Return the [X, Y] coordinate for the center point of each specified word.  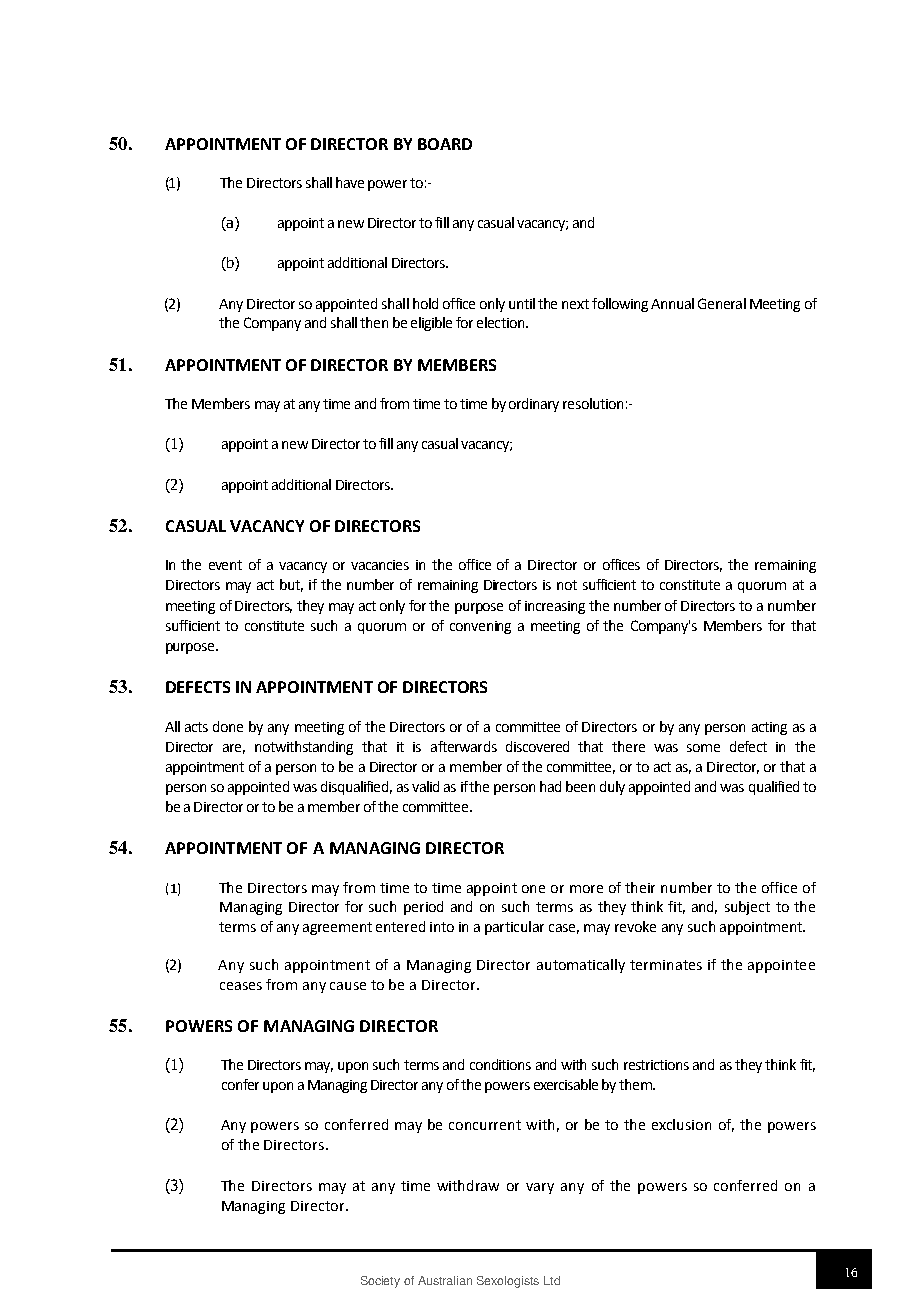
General [722, 303]
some [703, 748]
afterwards [464, 746]
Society [380, 1282]
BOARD [445, 144]
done [228, 726]
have [350, 182]
